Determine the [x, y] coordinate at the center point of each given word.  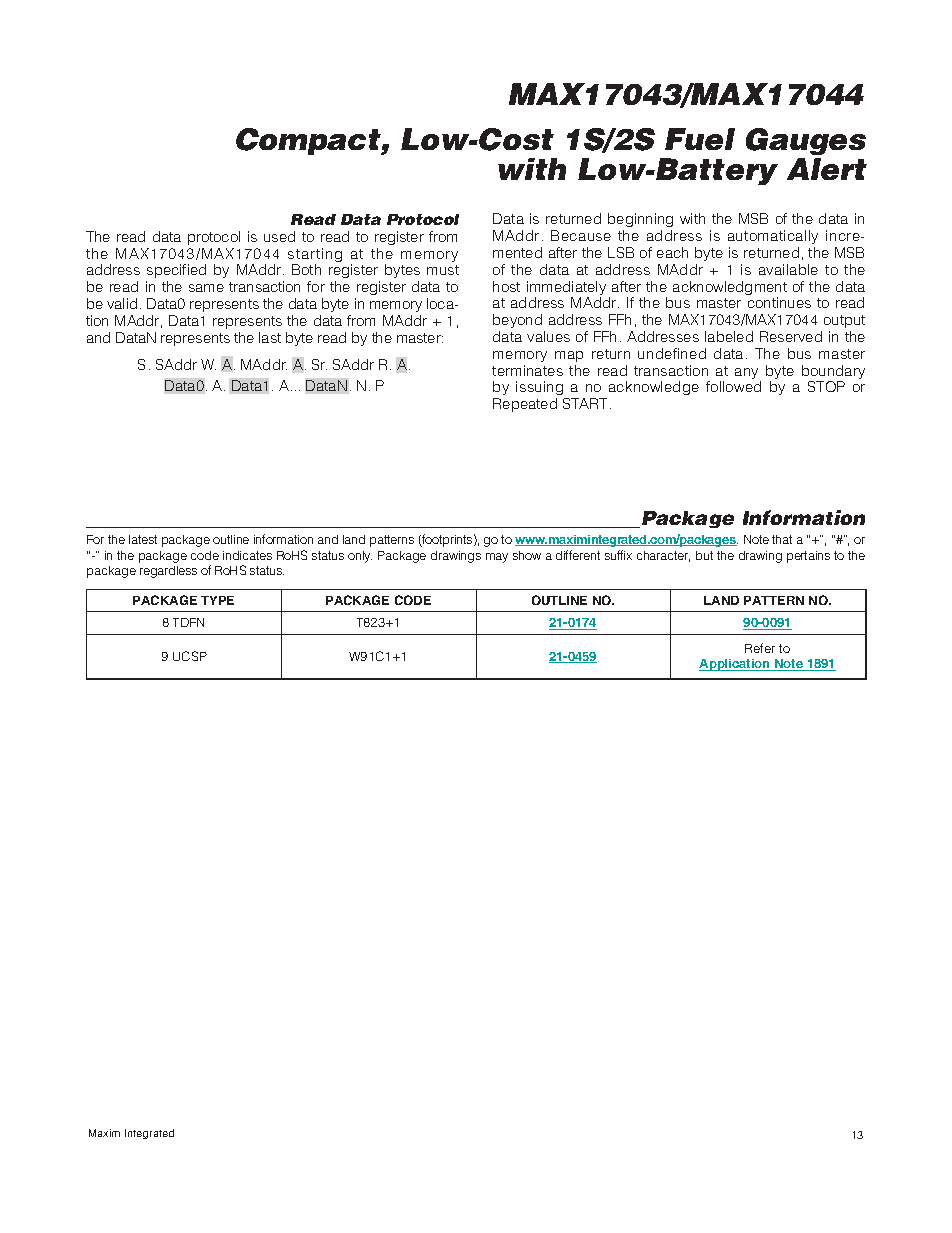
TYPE [217, 600]
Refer [760, 648]
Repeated [525, 405]
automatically [773, 237]
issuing [541, 390]
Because [581, 235]
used [279, 236]
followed [733, 386]
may [497, 558]
